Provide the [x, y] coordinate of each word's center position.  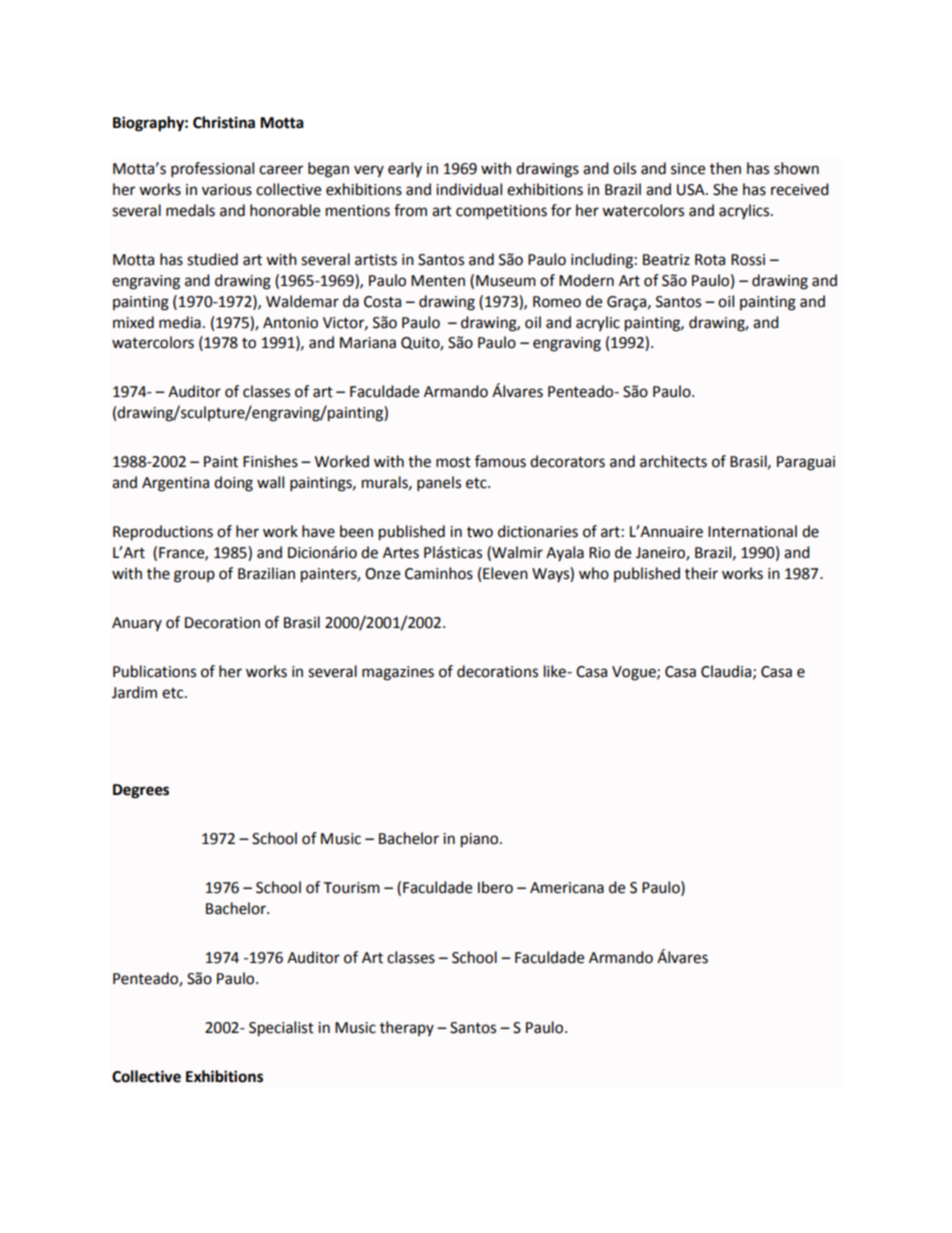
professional [212, 170]
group [194, 576]
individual [469, 189]
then [725, 168]
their [701, 573]
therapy [407, 1028]
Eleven [505, 573]
